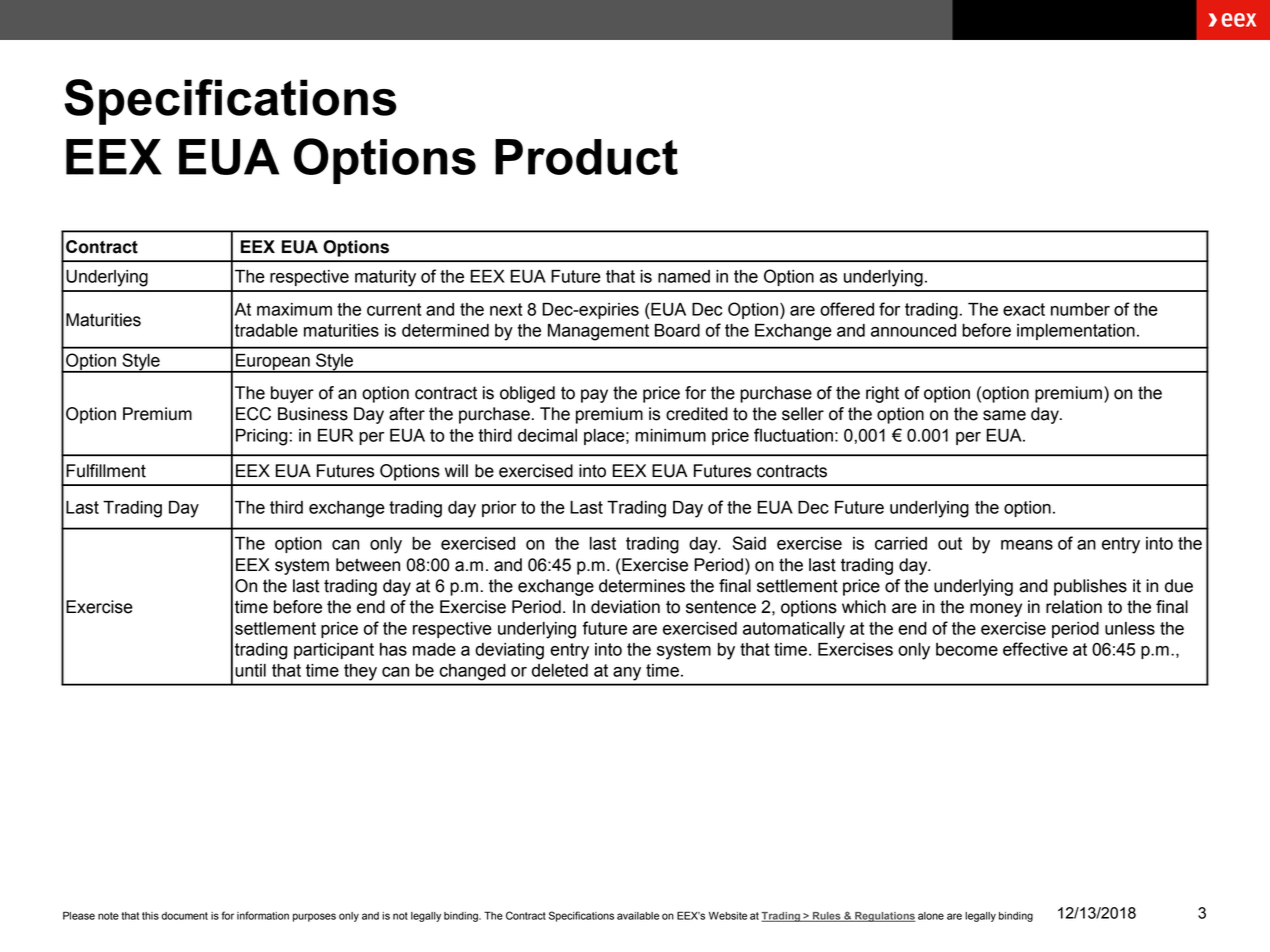 The image size is (1270, 952). I want to click on minimum, so click(670, 435).
